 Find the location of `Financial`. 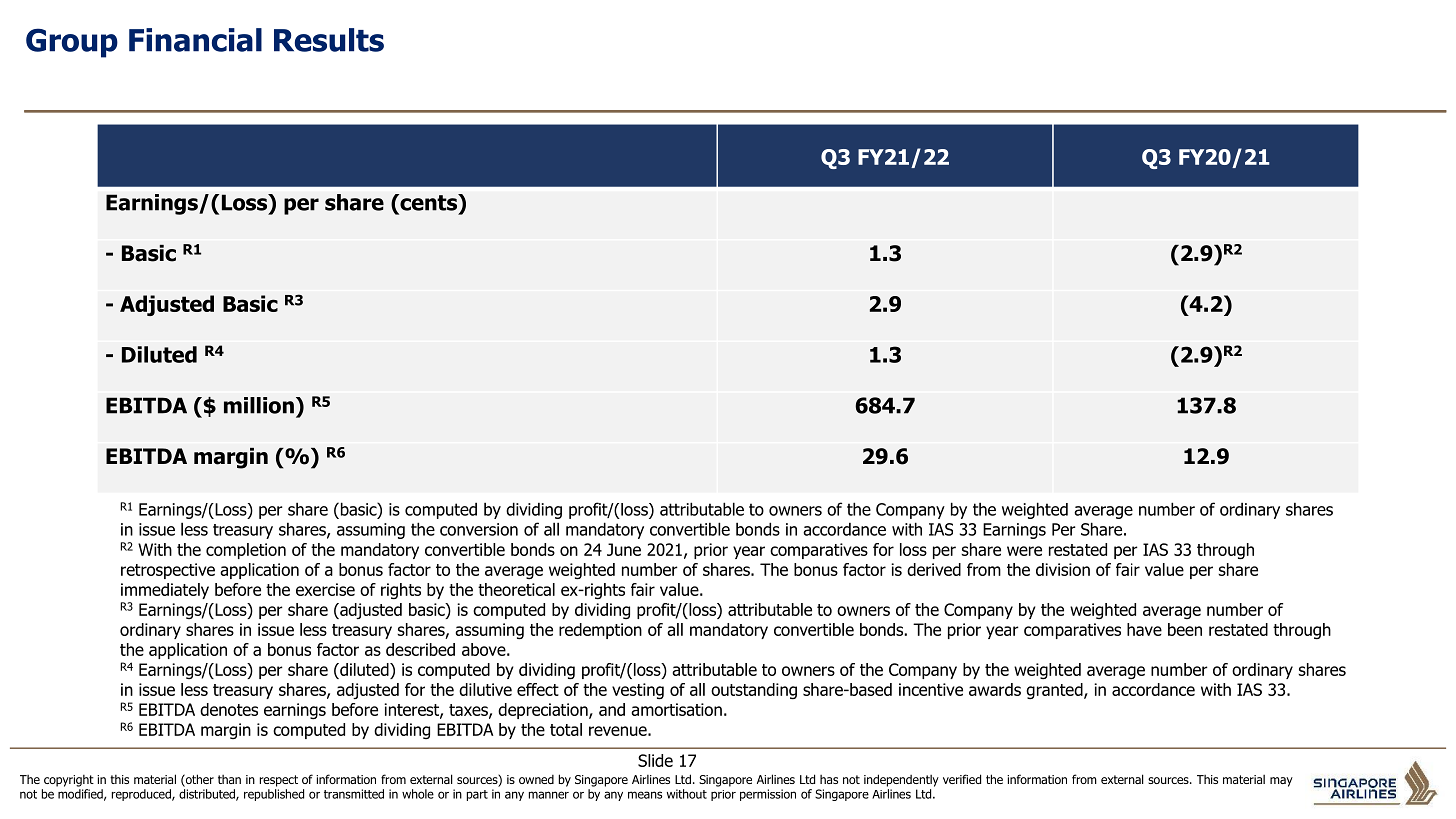

Financial is located at coordinates (195, 40).
